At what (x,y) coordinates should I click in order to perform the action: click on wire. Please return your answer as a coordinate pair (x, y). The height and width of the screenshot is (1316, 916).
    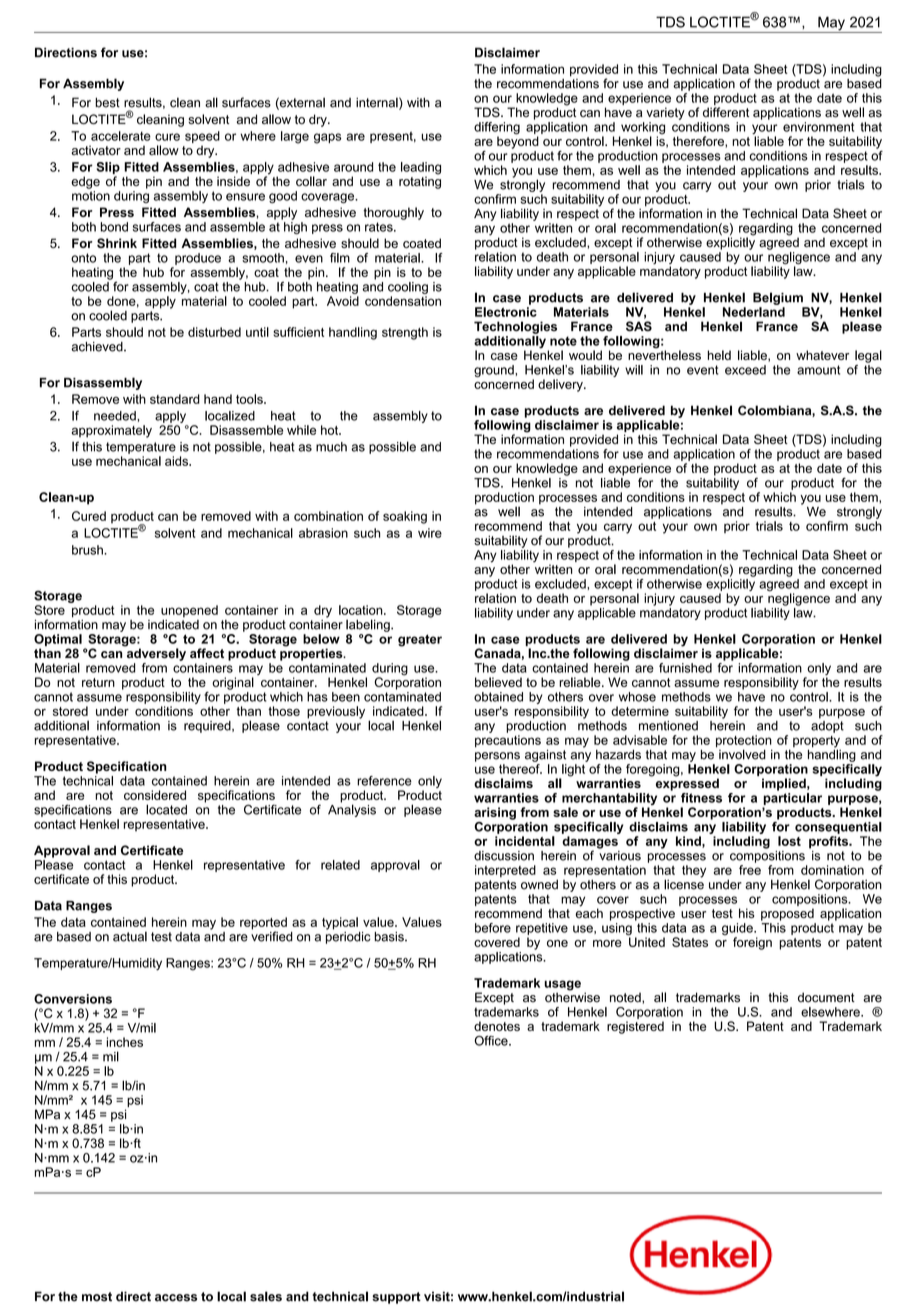
    Looking at the image, I should click on (430, 533).
